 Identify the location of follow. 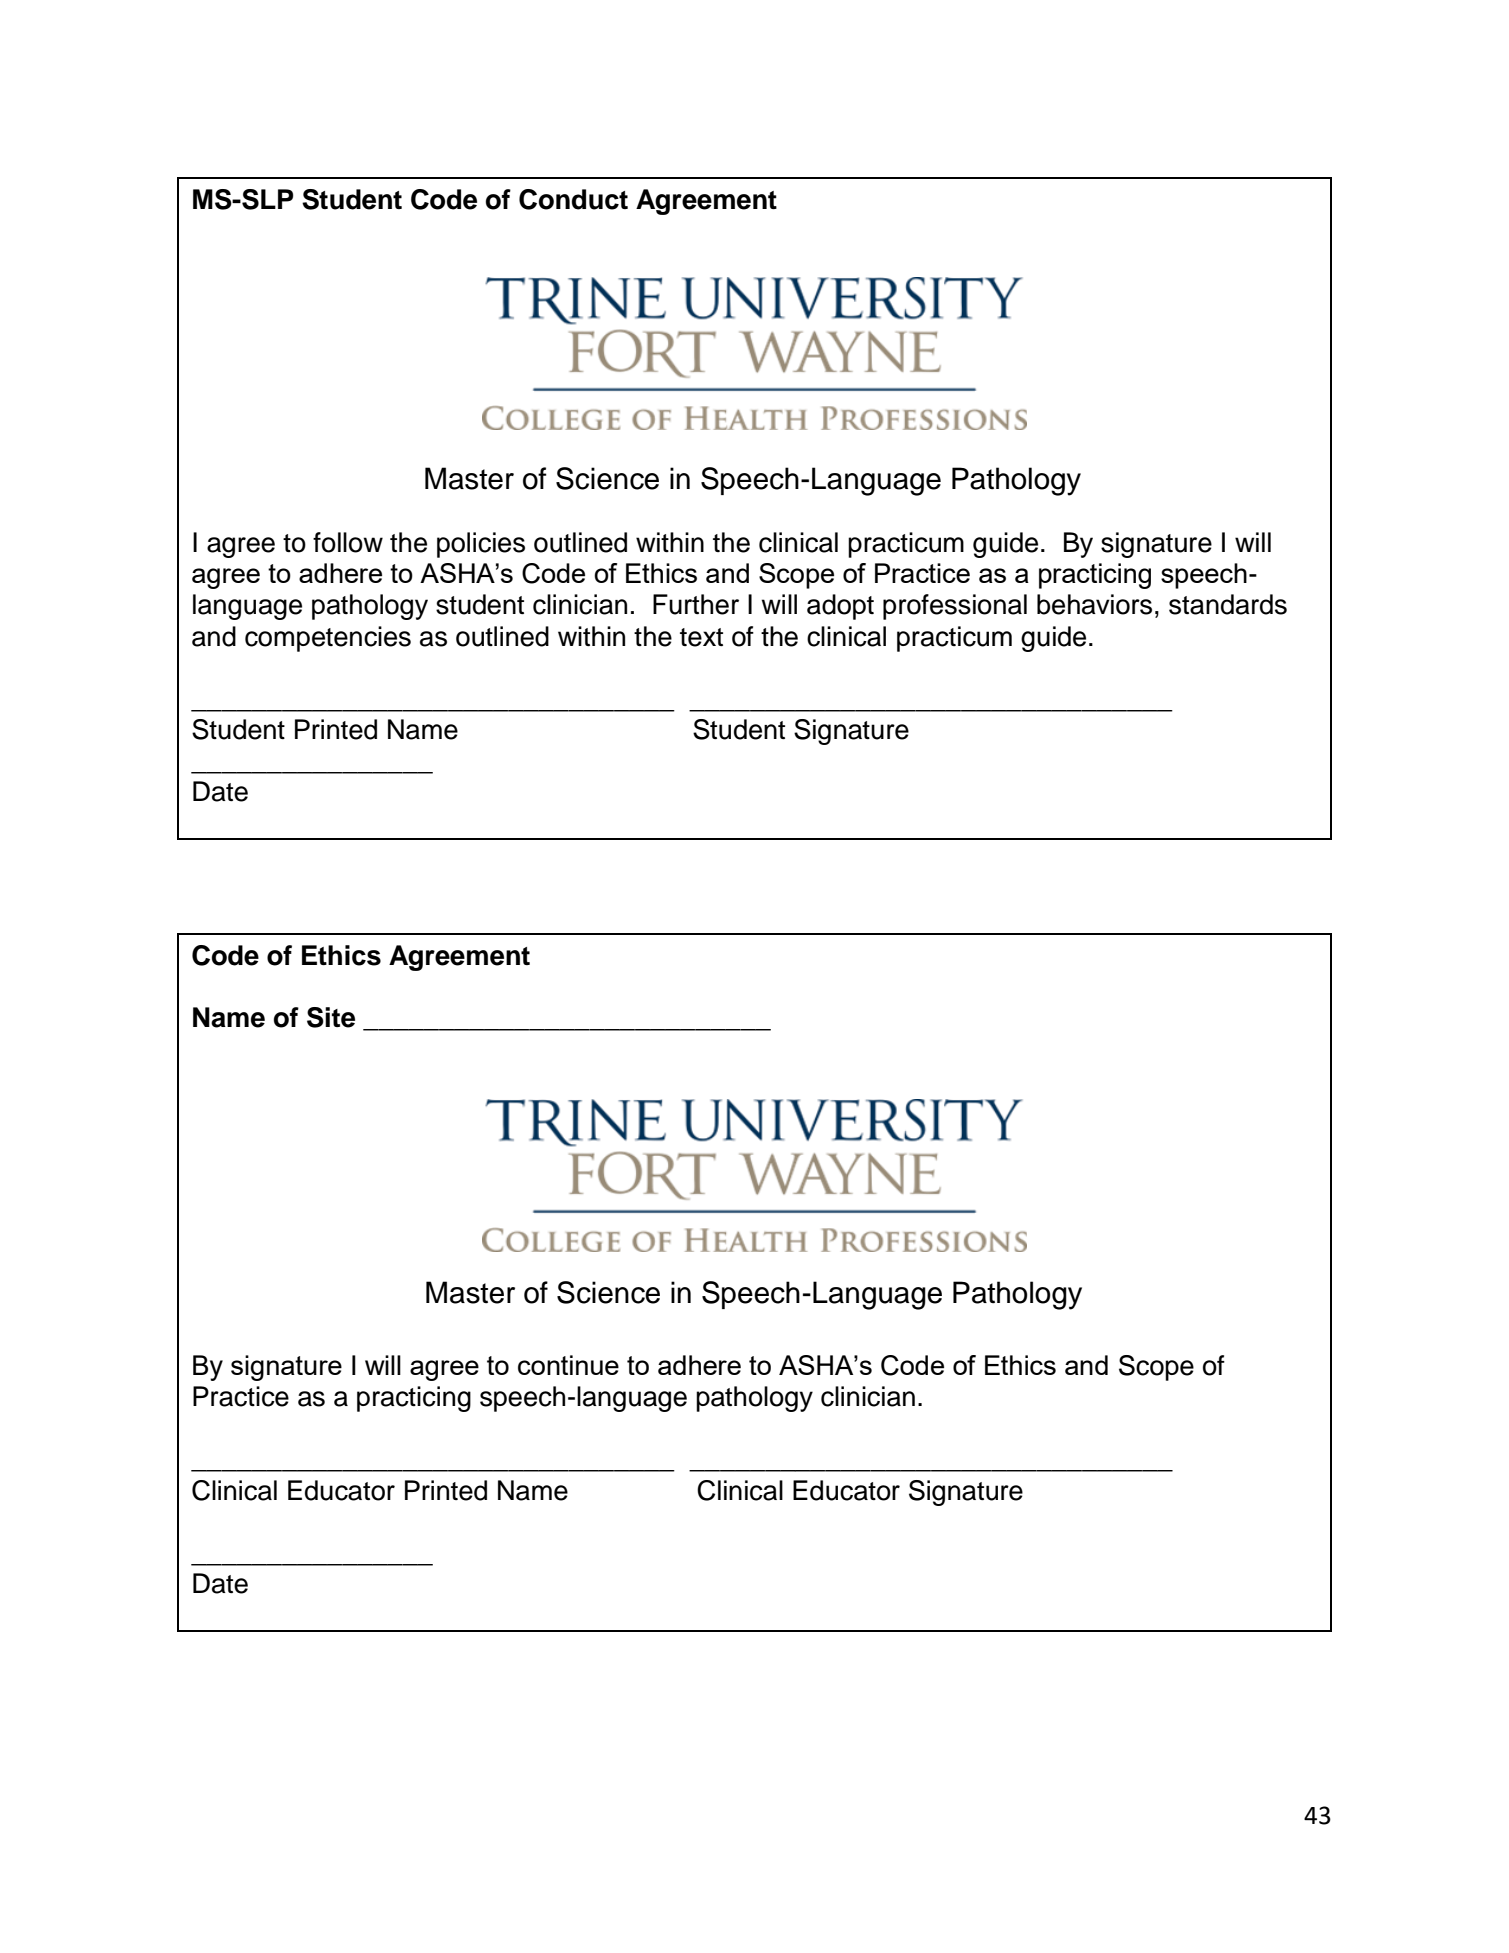
(348, 542).
